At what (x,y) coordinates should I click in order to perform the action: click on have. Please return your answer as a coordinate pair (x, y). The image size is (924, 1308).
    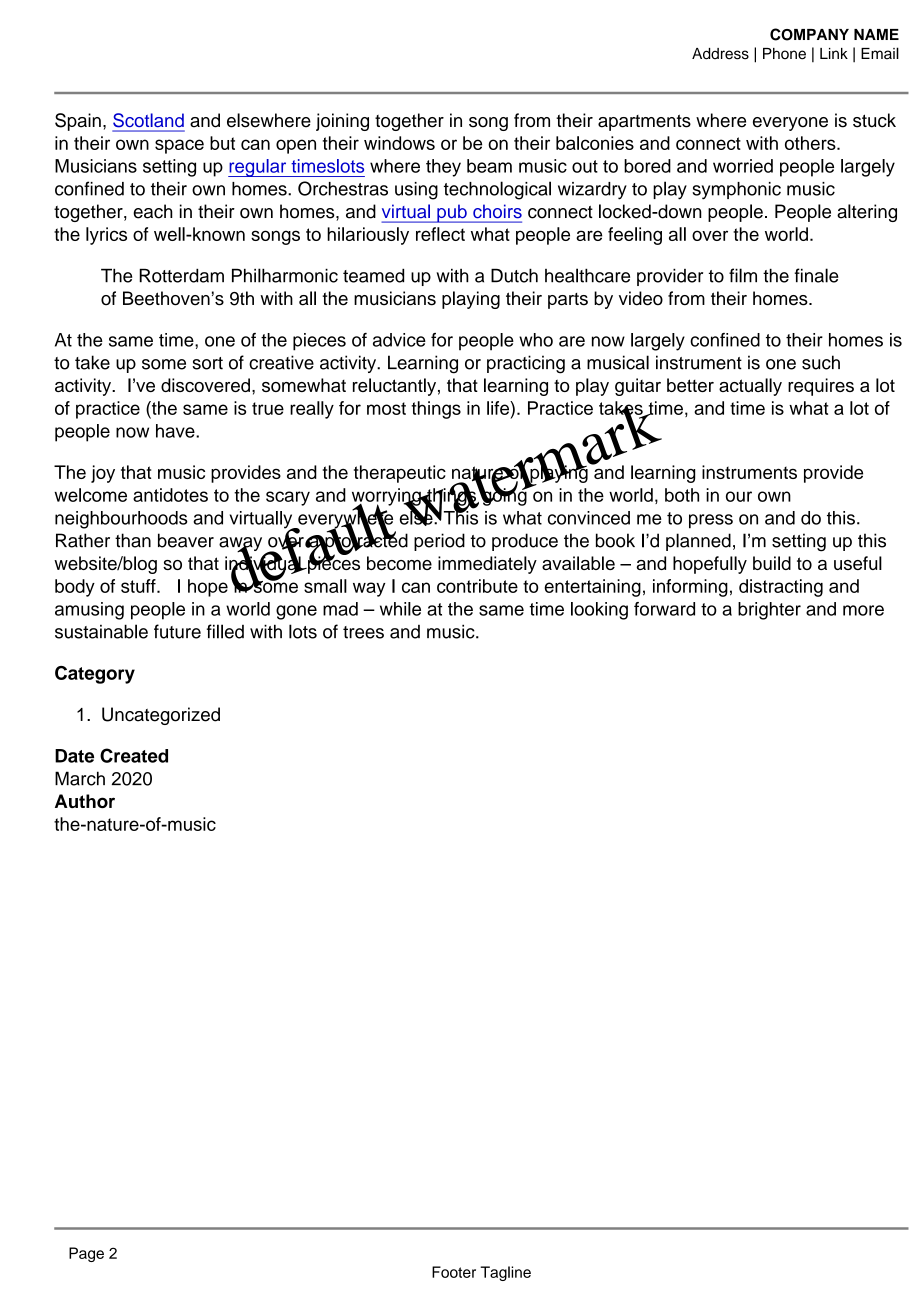
    Looking at the image, I should click on (176, 431).
